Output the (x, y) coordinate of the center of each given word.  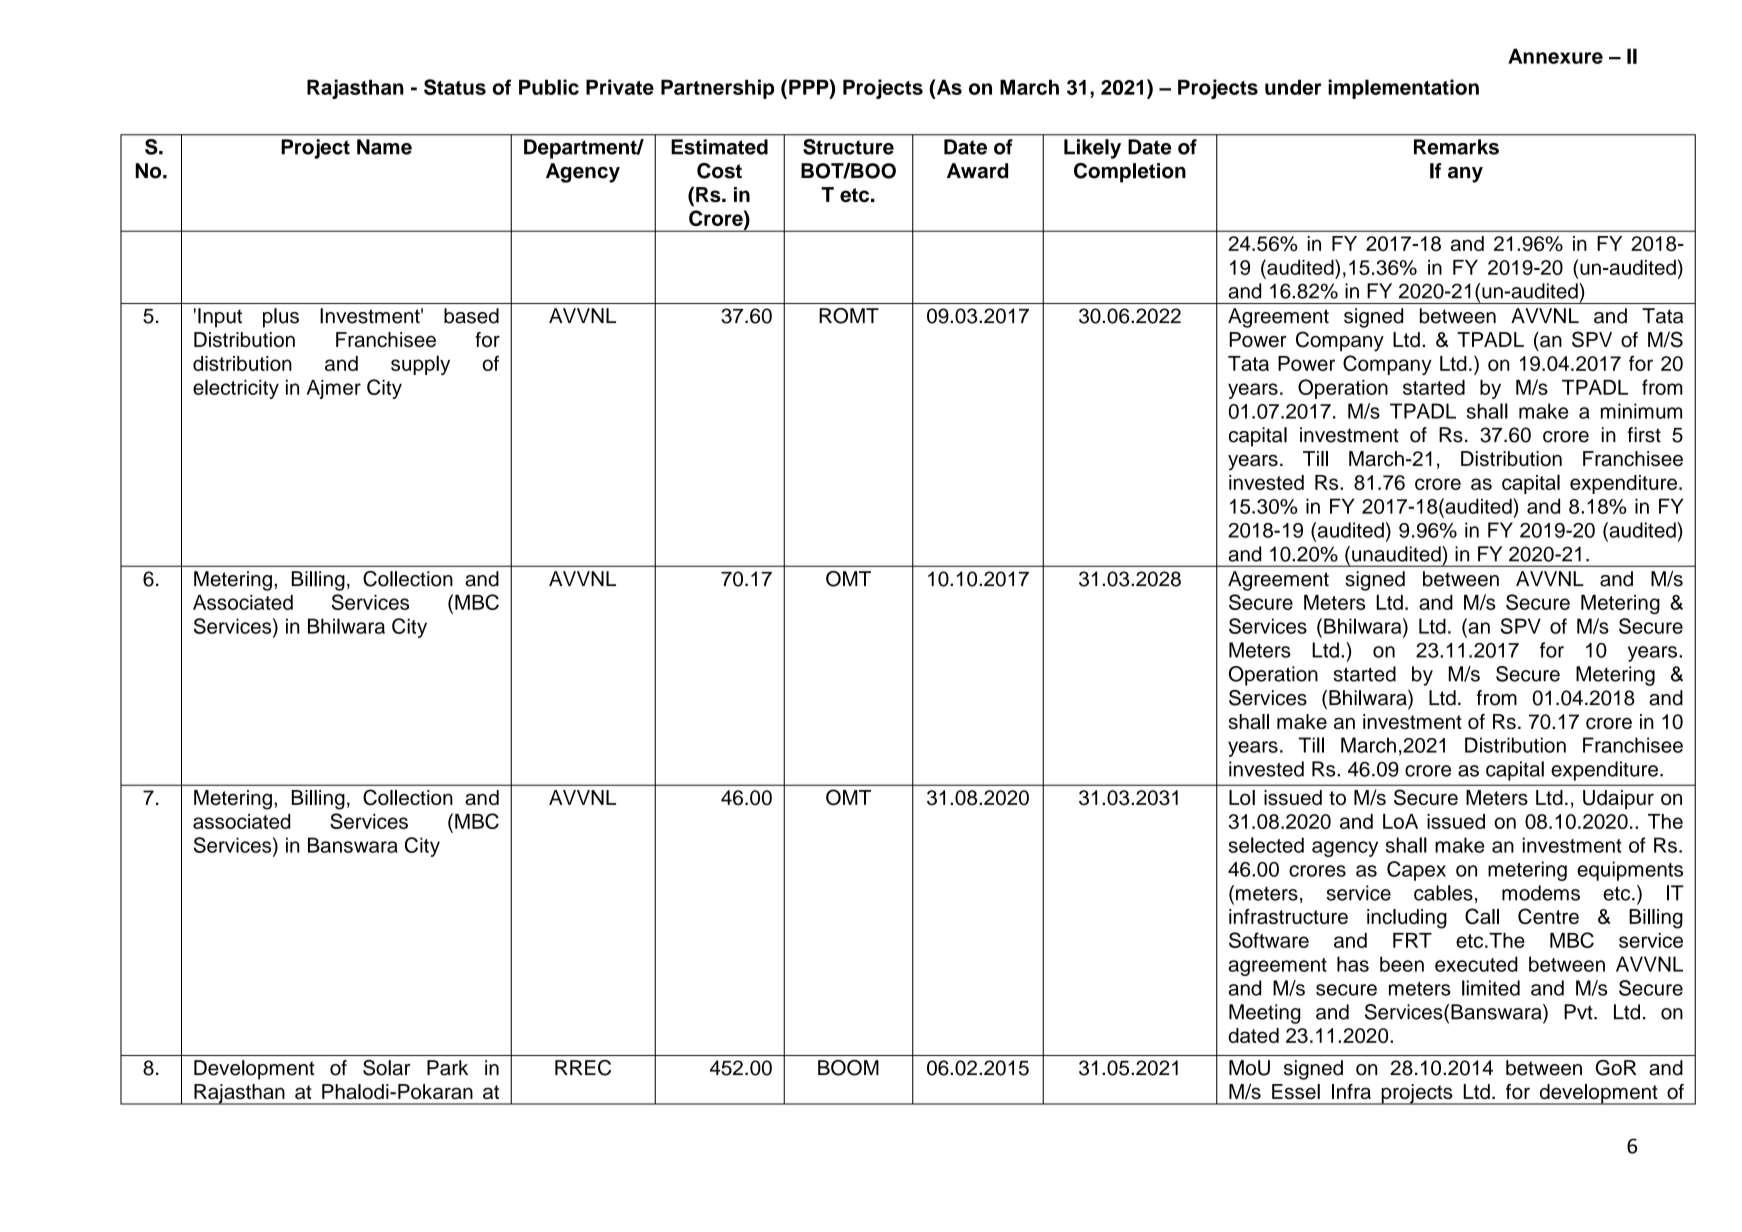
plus (281, 318)
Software (1269, 940)
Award (977, 171)
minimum (1641, 411)
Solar (386, 1068)
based (471, 316)
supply (420, 365)
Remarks (1456, 147)
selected (1266, 845)
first (1644, 435)
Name (384, 147)
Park (447, 1068)
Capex (1416, 871)
